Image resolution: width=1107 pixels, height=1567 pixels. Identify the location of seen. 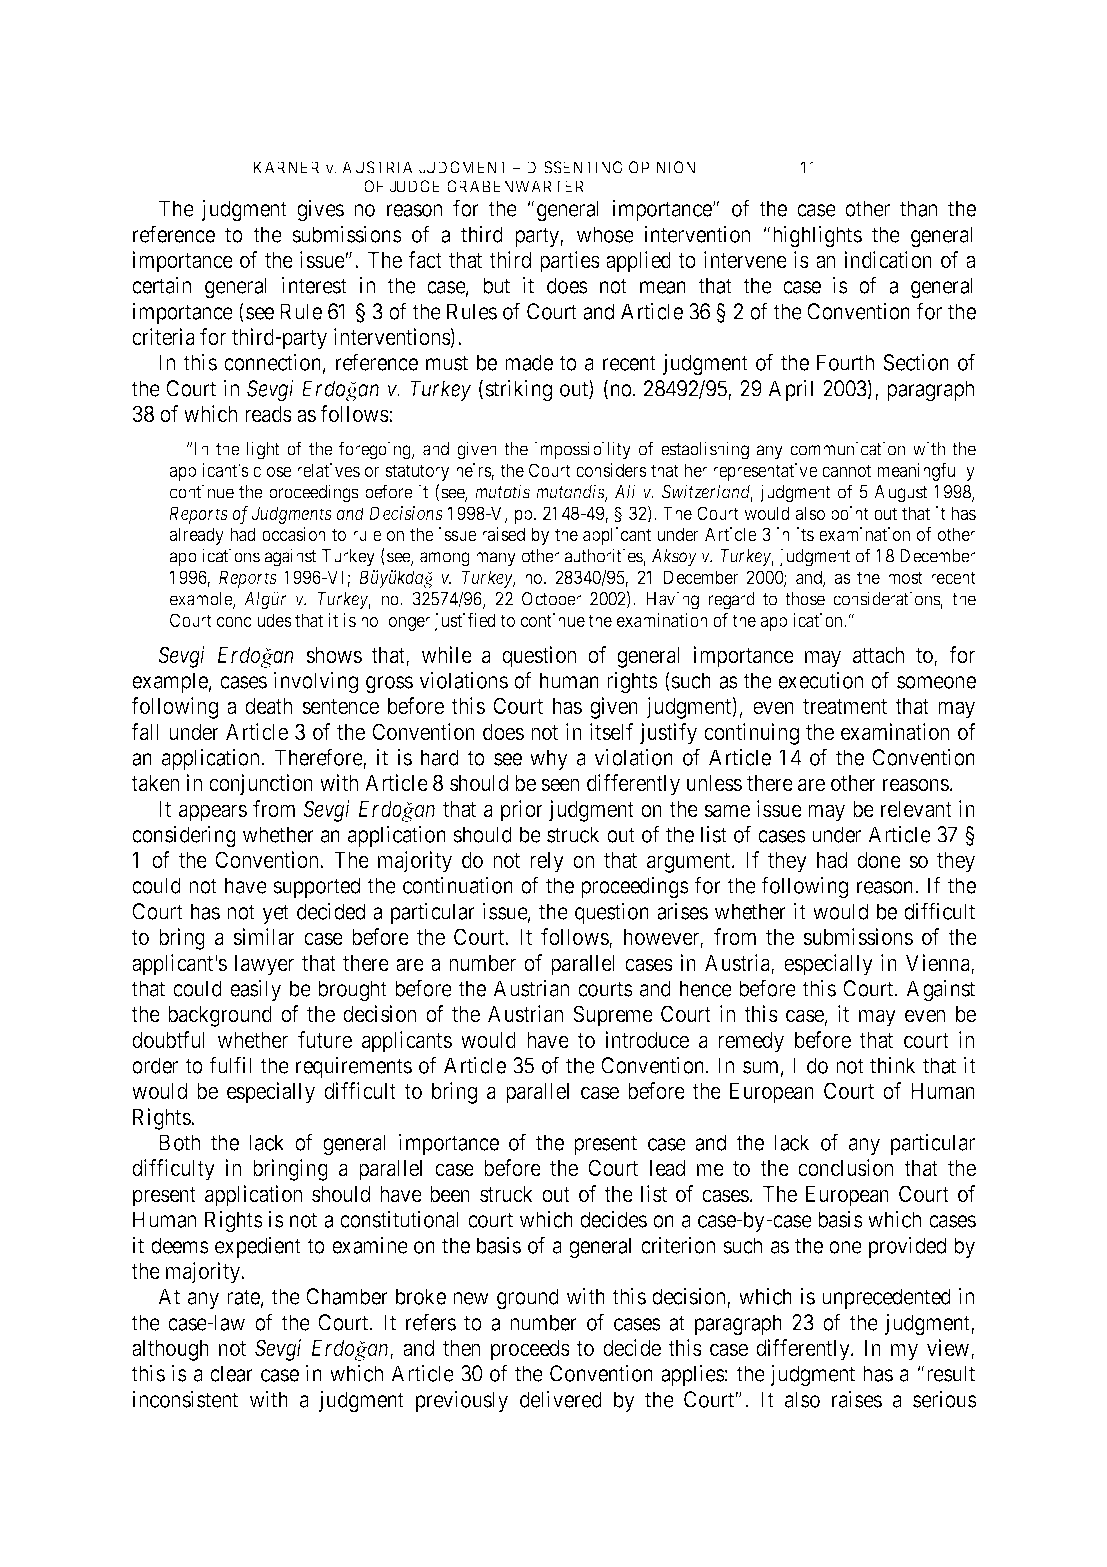
(560, 785).
